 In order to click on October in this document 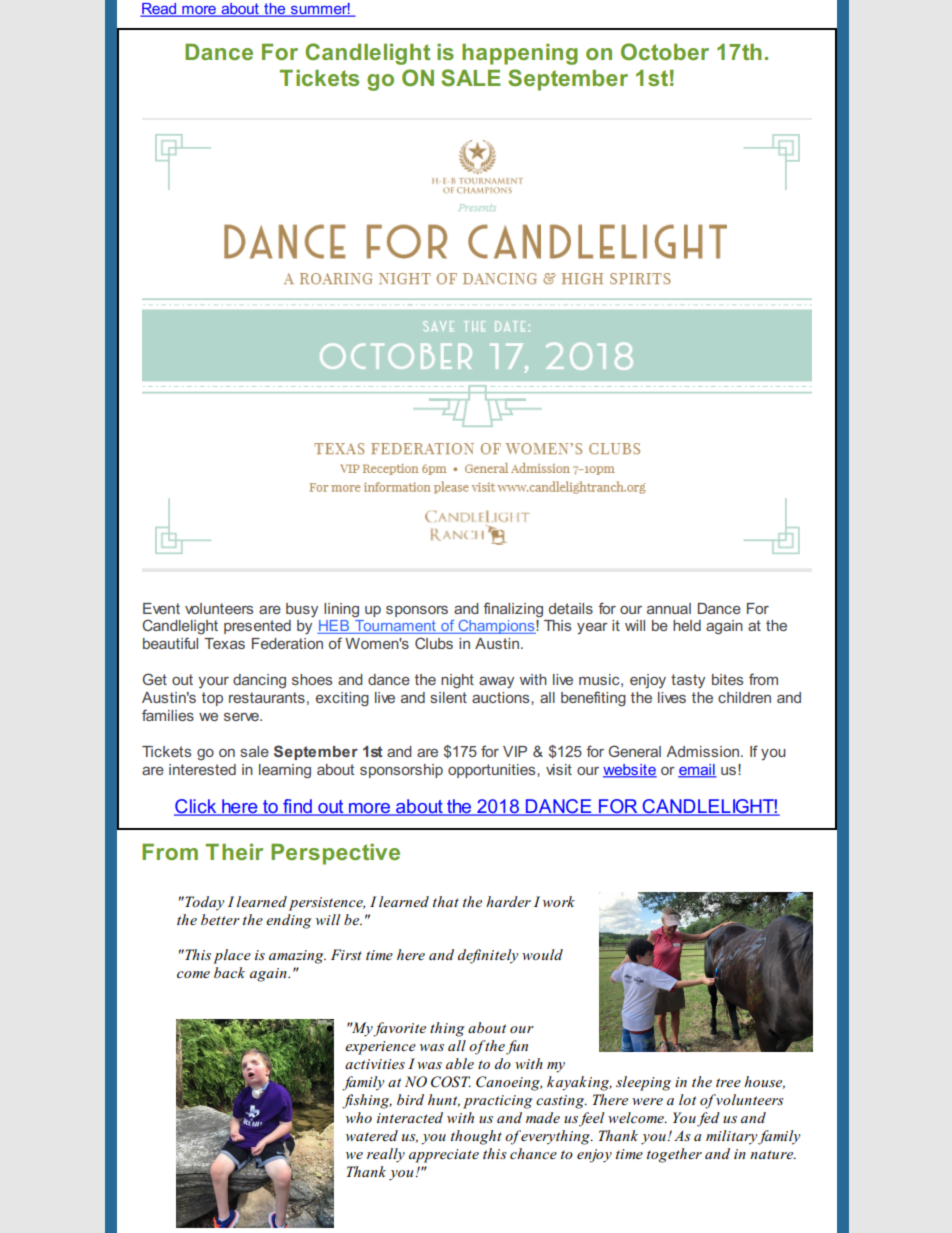, I will do `click(665, 51)`.
